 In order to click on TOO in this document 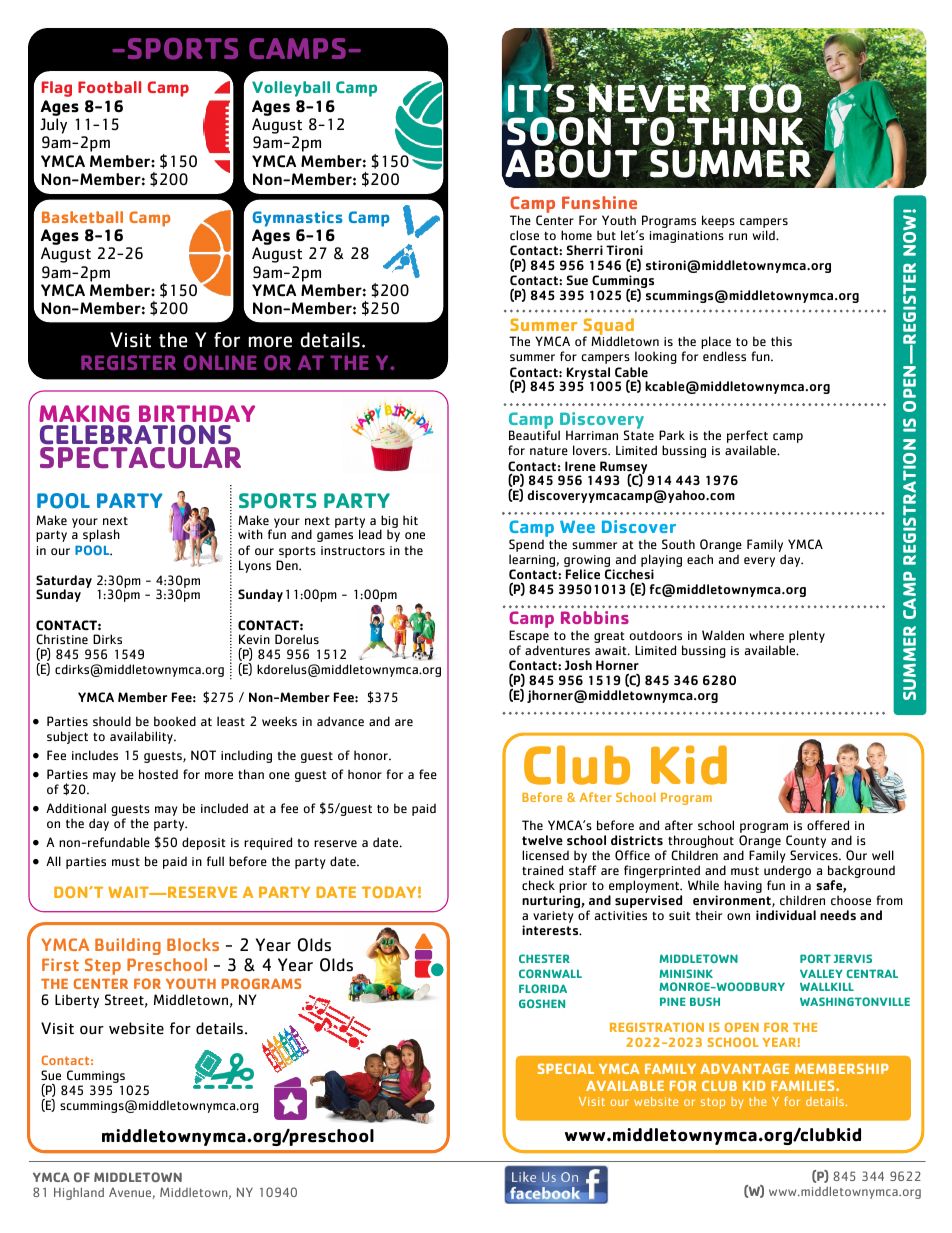, I will do `click(763, 99)`.
